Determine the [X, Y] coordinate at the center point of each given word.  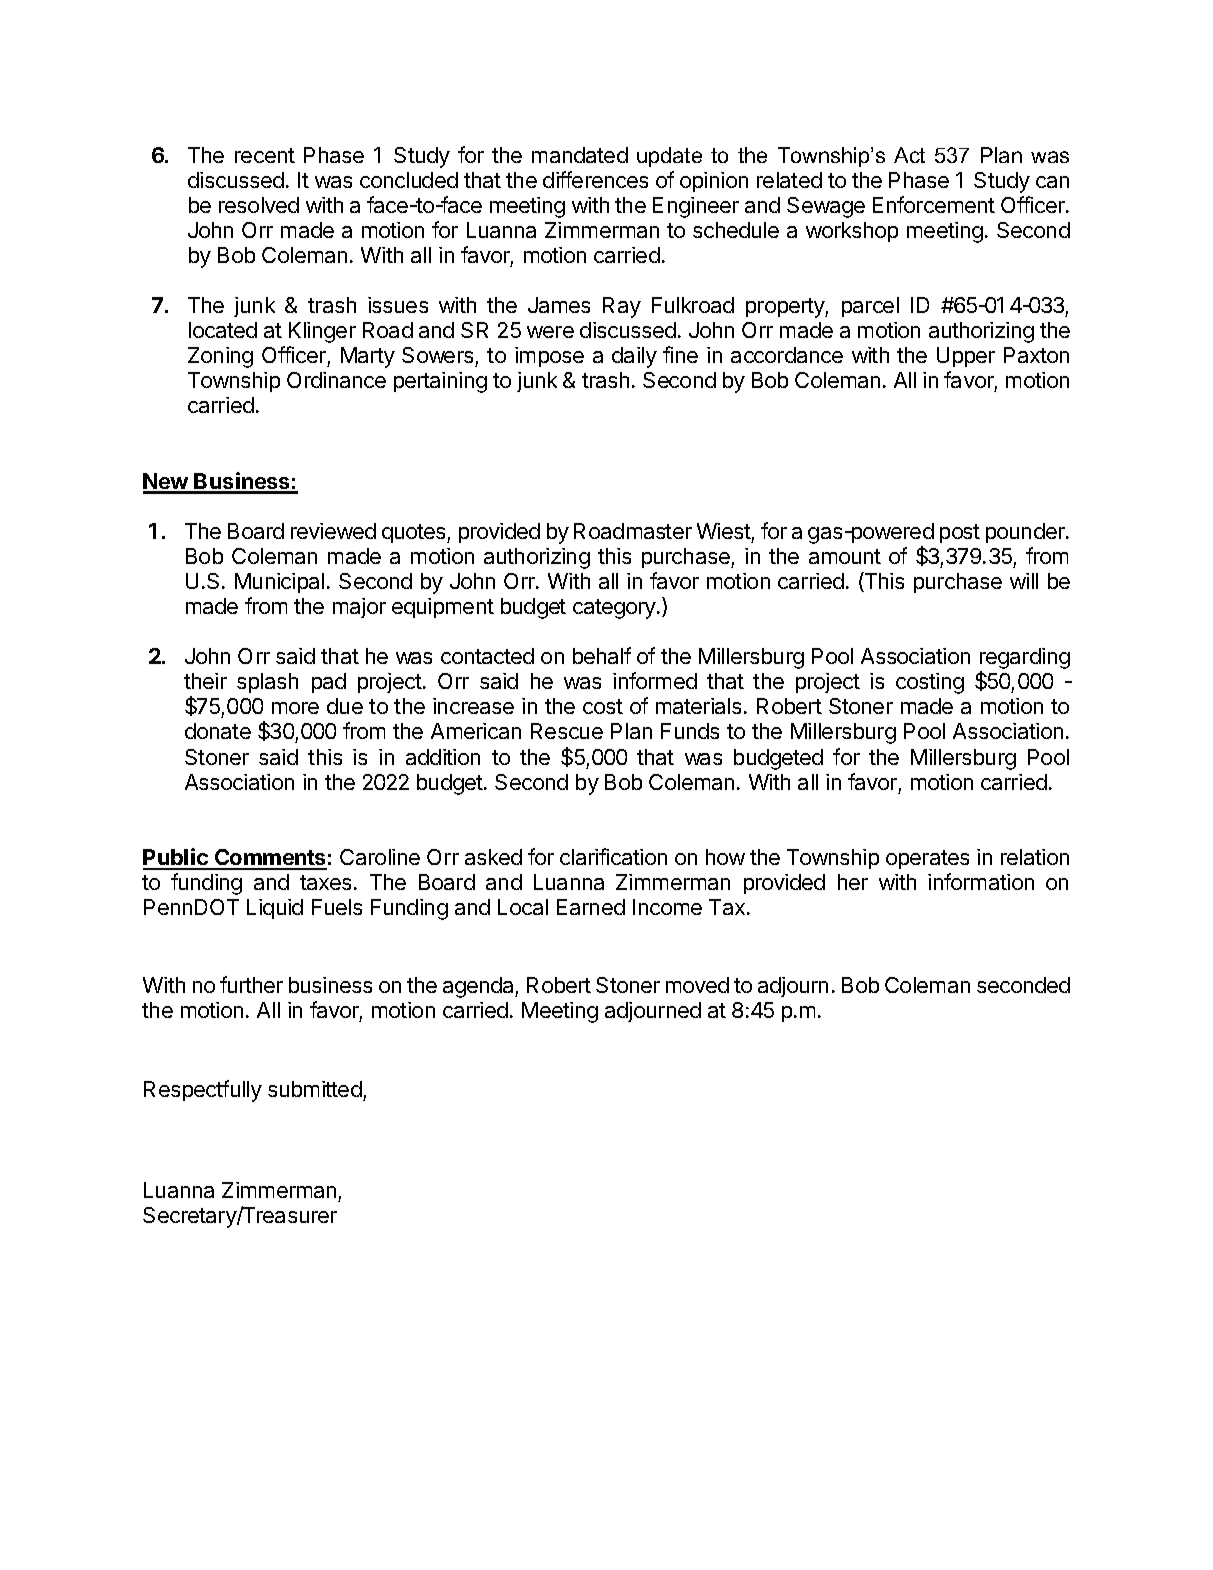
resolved [259, 205]
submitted [316, 1091]
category [615, 609]
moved [697, 985]
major [359, 608]
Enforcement [934, 204]
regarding [1025, 660]
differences [595, 179]
